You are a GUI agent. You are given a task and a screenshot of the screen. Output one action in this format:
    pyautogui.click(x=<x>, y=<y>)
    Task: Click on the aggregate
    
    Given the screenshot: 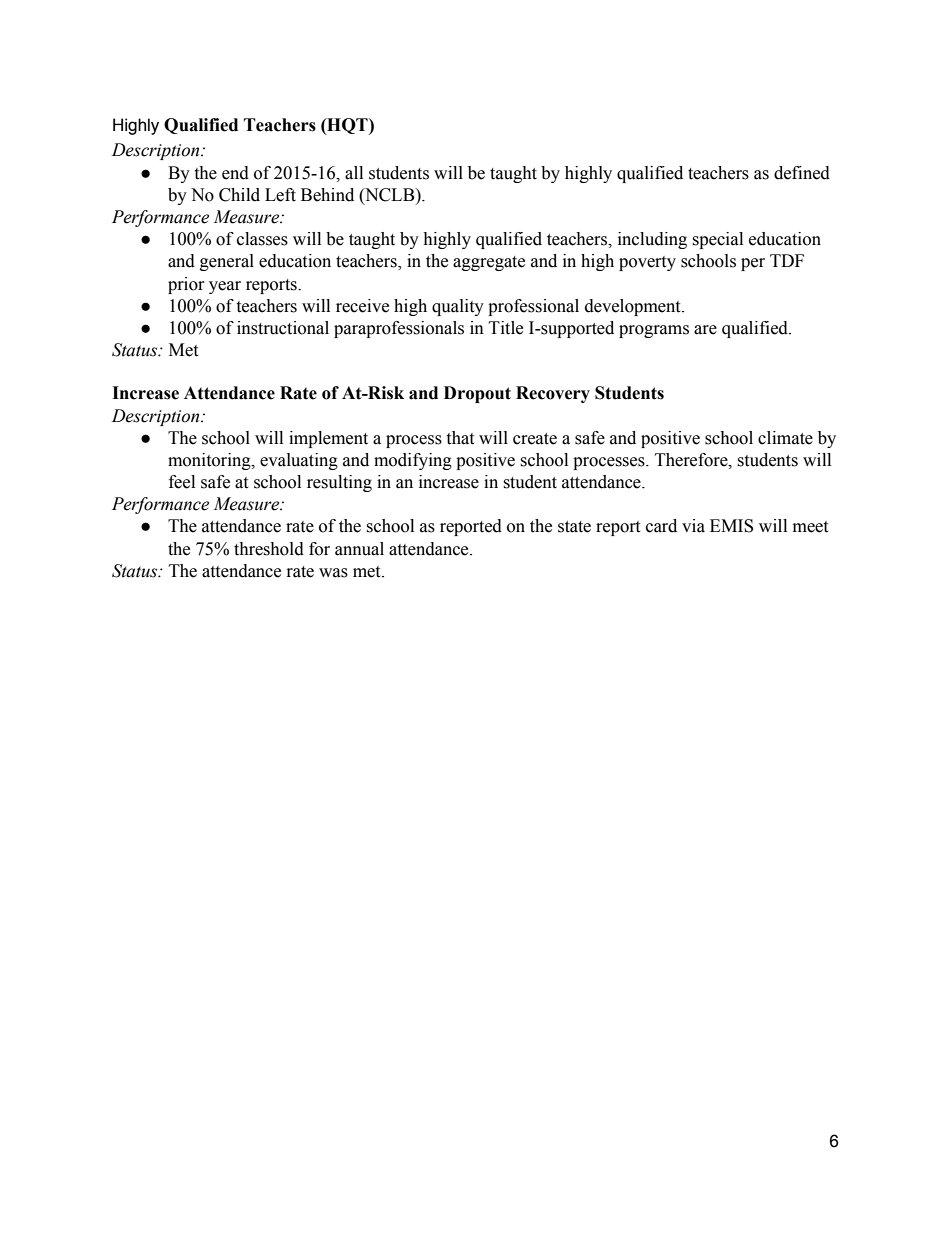 What is the action you would take?
    pyautogui.click(x=489, y=263)
